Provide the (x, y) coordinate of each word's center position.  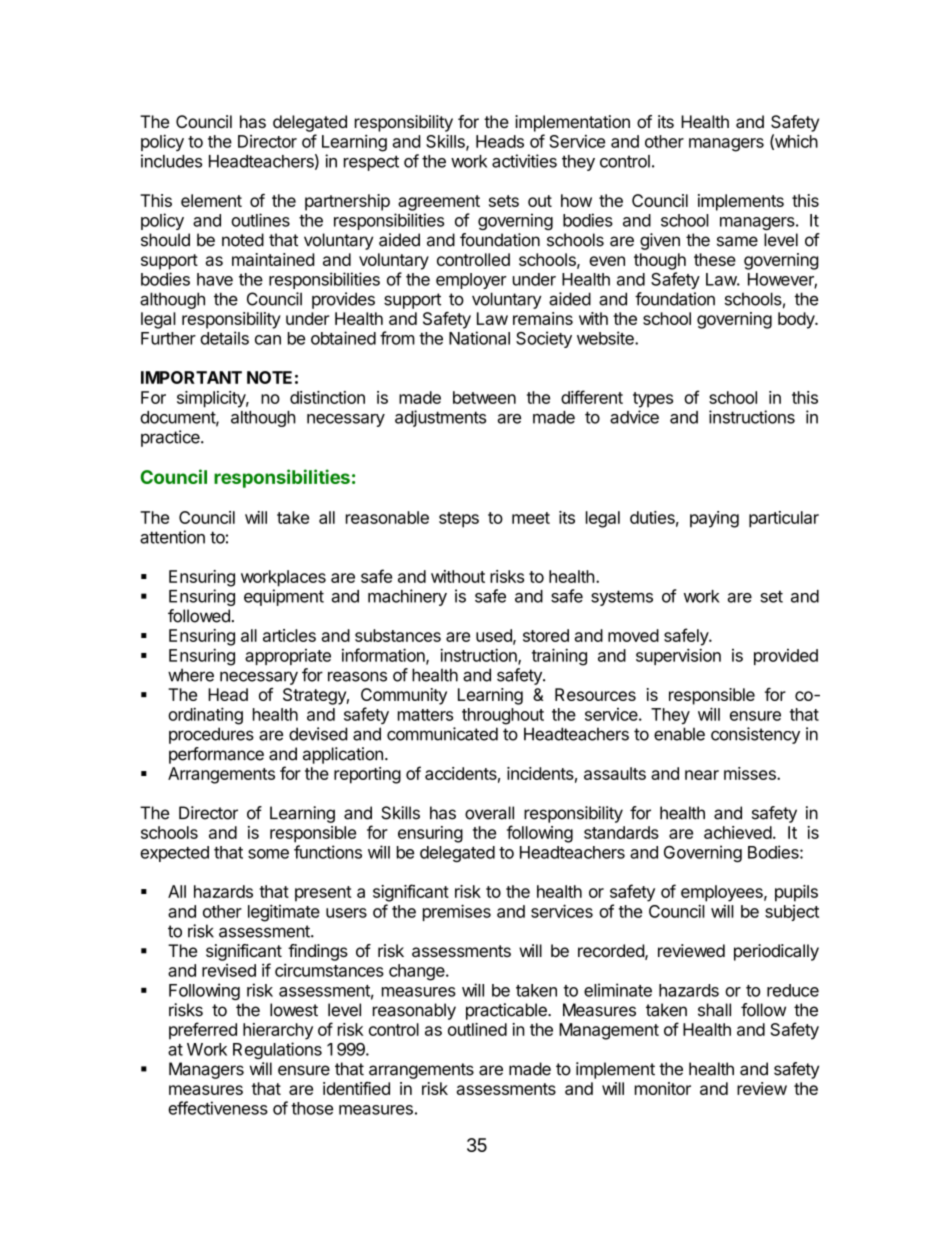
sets (504, 201)
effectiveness (218, 1108)
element (211, 200)
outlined (477, 1029)
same (737, 241)
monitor (663, 1088)
